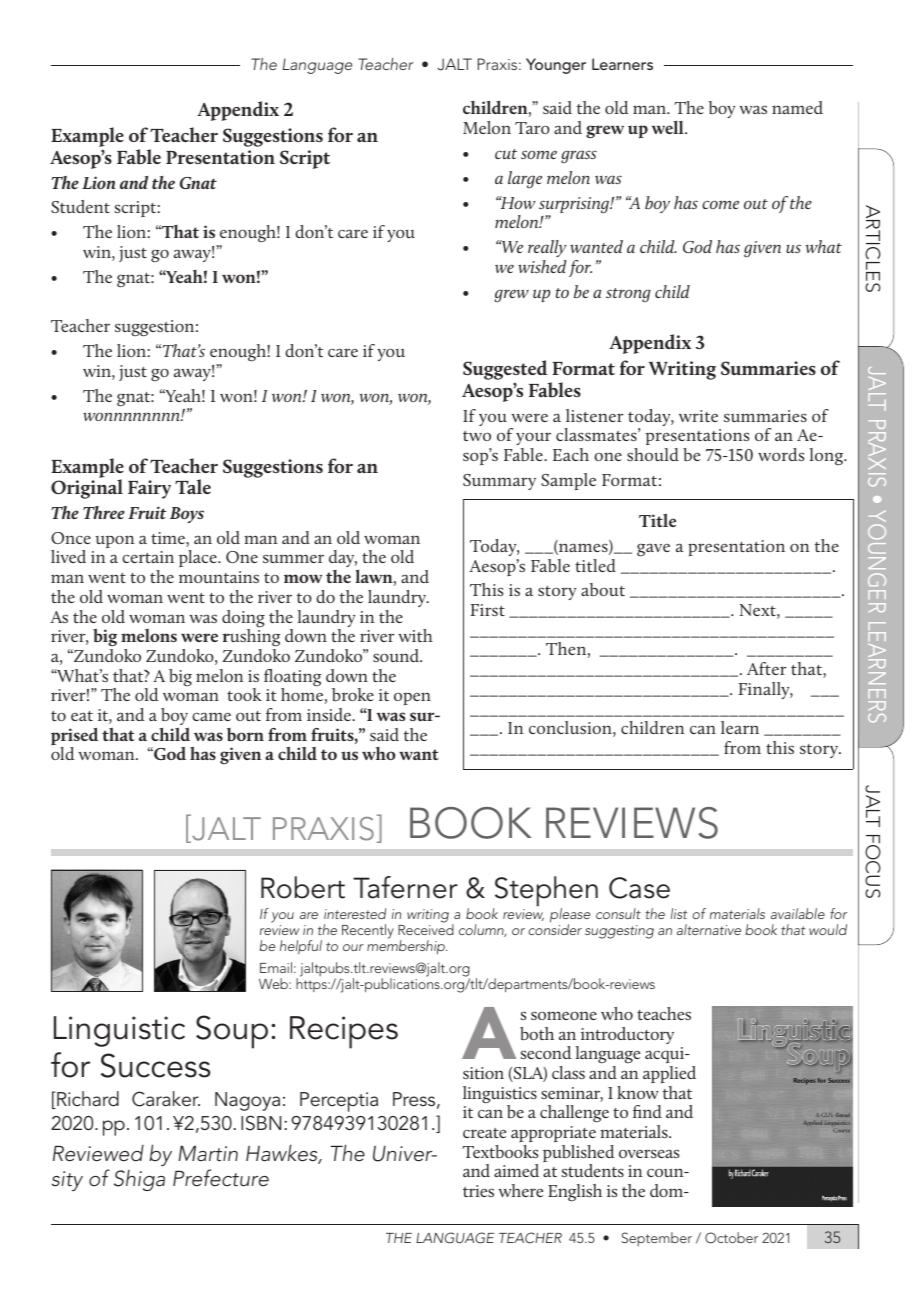 Image resolution: width=924 pixels, height=1305 pixels. Describe the element at coordinates (669, 127) in the page. I see `well` at that location.
